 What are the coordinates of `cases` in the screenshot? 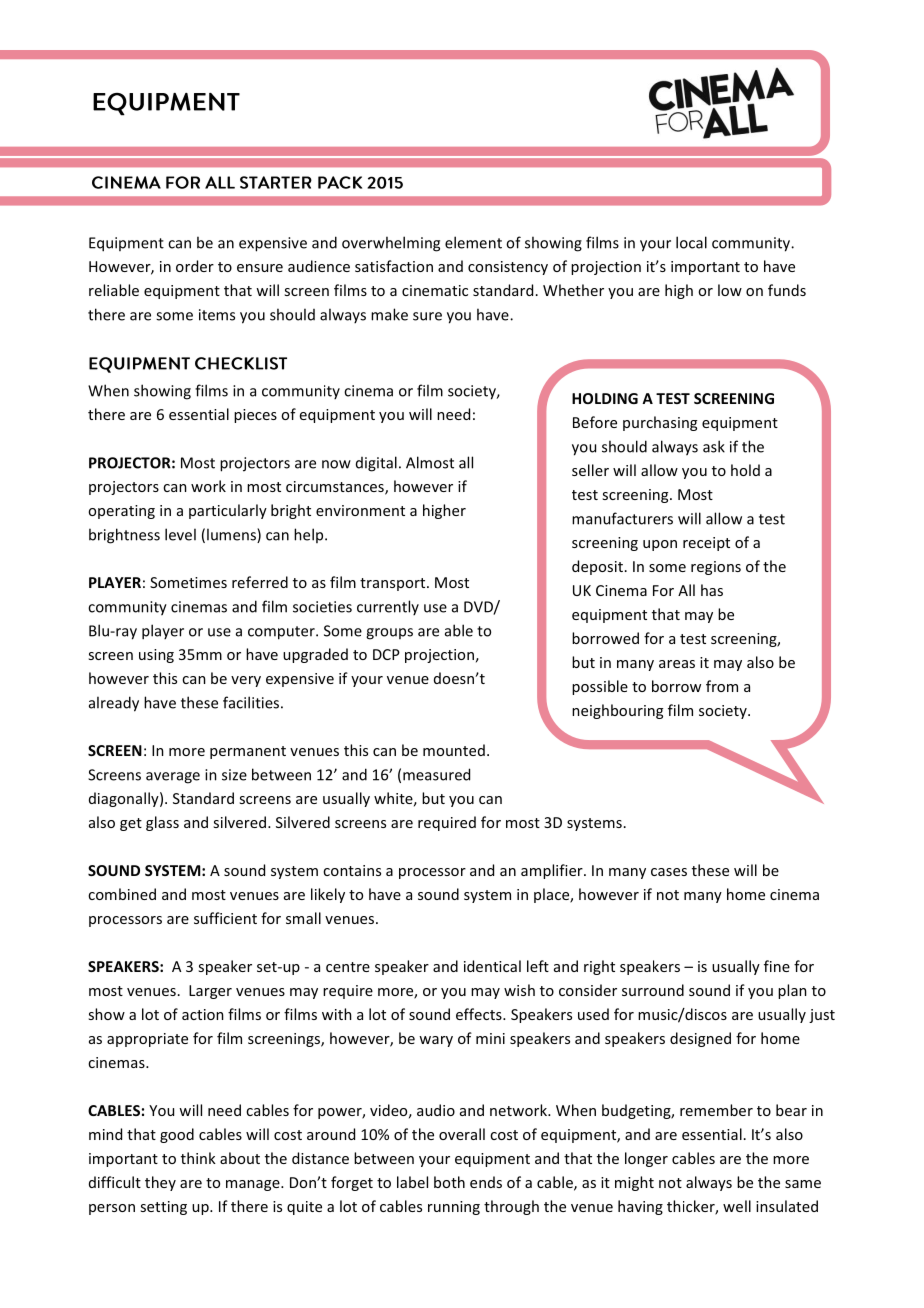 It's located at (669, 872).
